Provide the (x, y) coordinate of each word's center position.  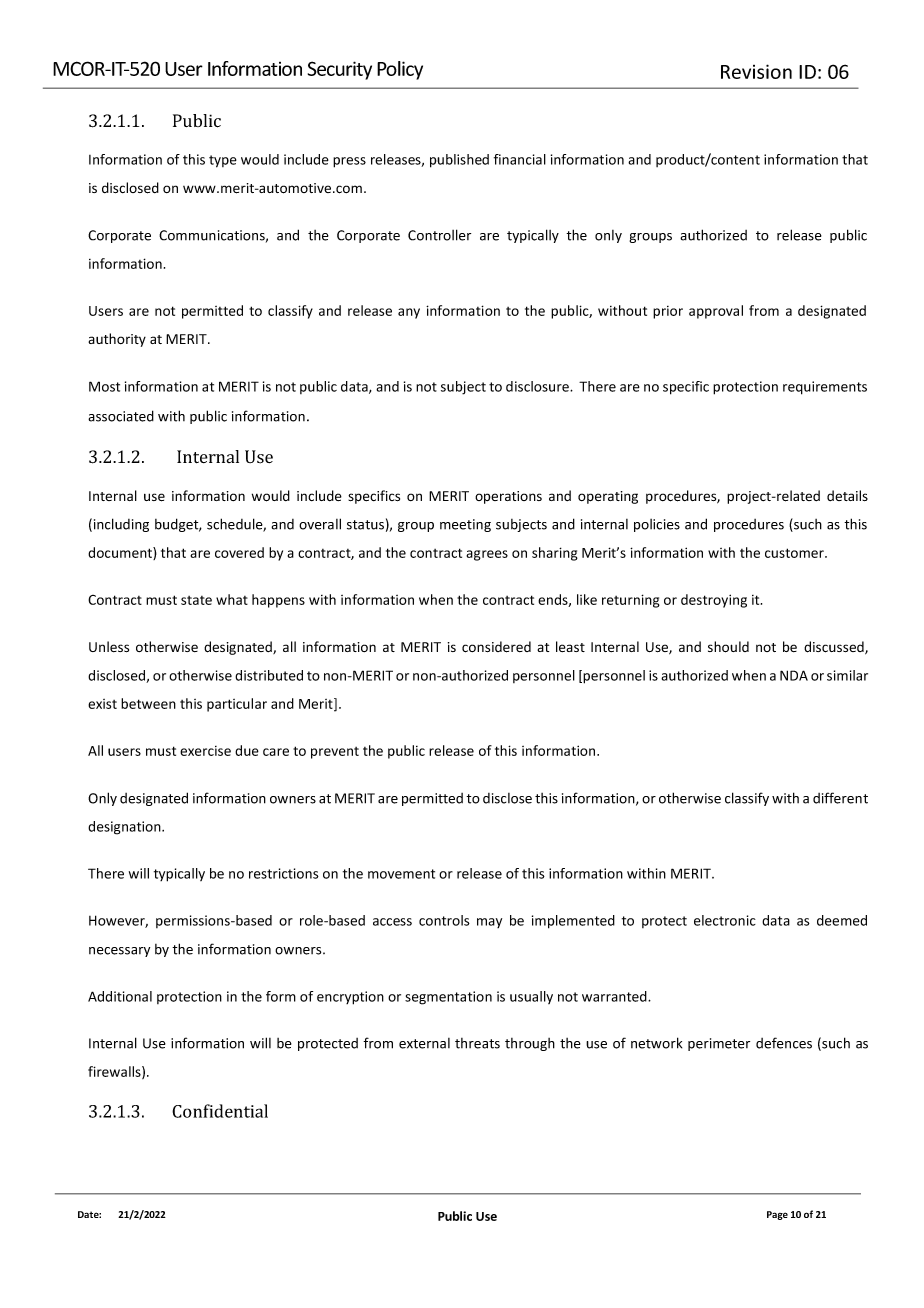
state (196, 600)
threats (477, 1043)
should (728, 647)
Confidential (220, 1111)
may (489, 923)
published (459, 161)
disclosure (538, 386)
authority (117, 340)
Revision (756, 71)
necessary (119, 952)
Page (777, 1215)
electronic (725, 920)
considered (496, 647)
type (223, 161)
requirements (825, 388)
